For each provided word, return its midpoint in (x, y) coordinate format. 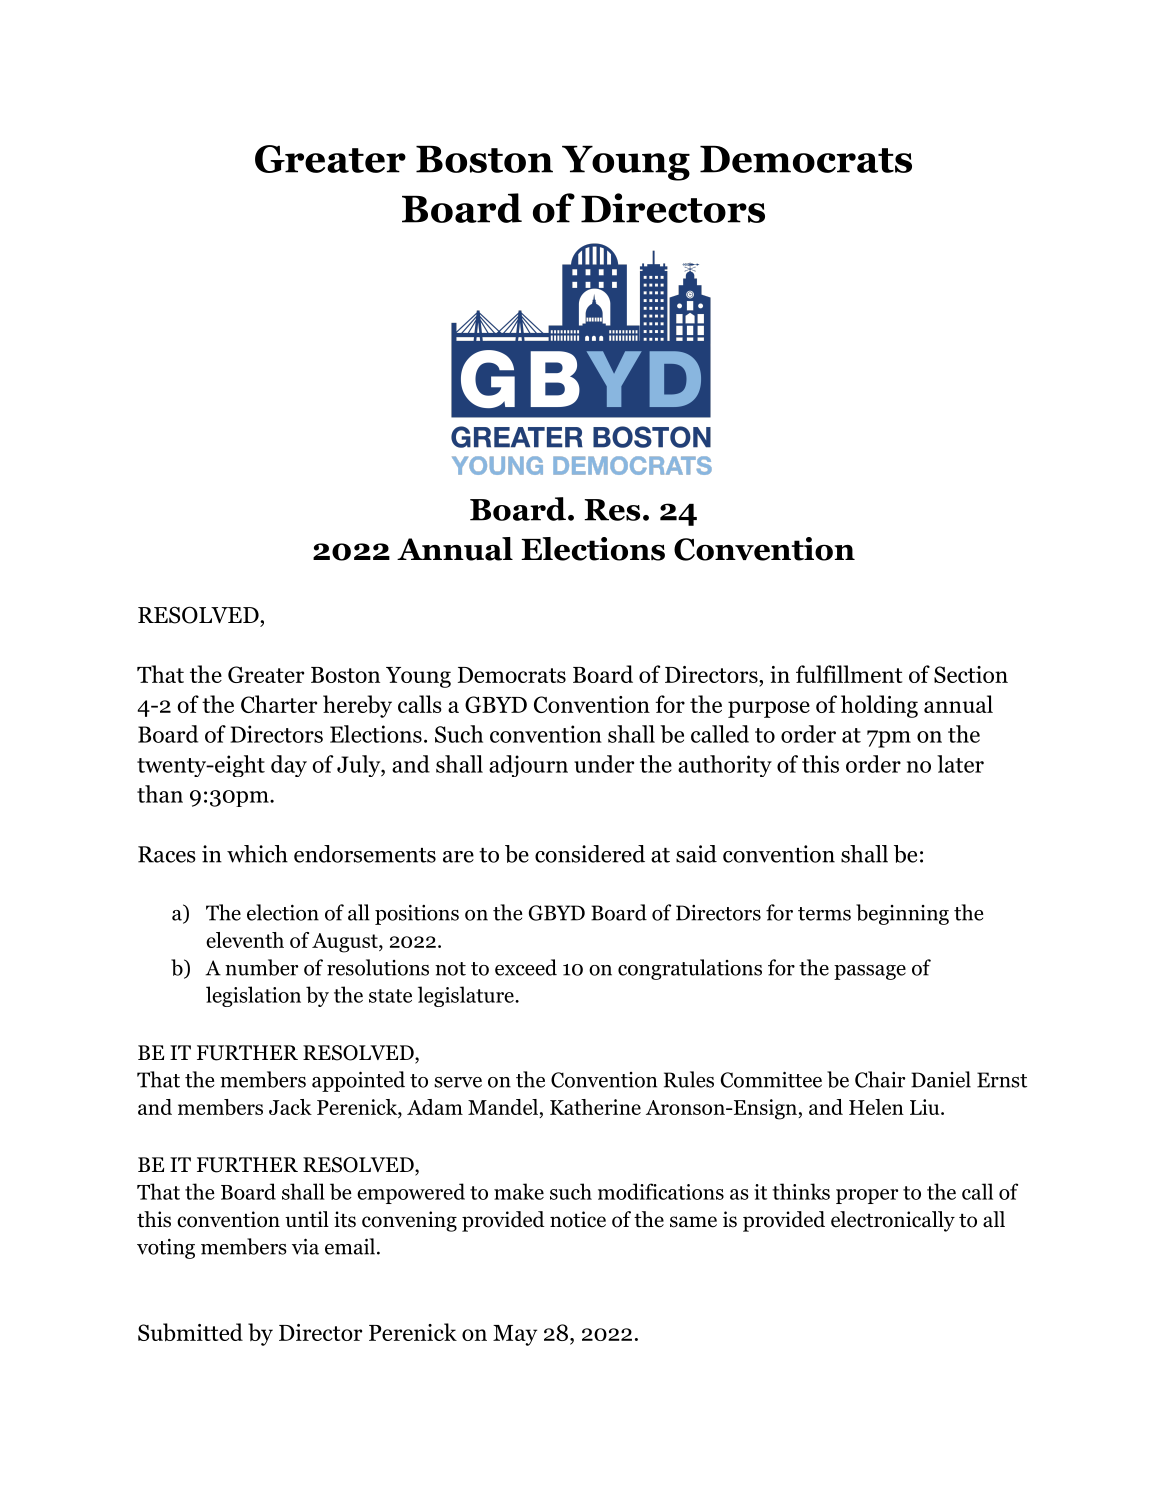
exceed (526, 967)
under (604, 764)
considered (590, 854)
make (519, 1191)
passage (870, 972)
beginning (902, 914)
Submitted (190, 1332)
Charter (279, 704)
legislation (253, 996)
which (257, 854)
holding (879, 706)
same (693, 1222)
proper (867, 1196)
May (515, 1335)
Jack (290, 1107)
